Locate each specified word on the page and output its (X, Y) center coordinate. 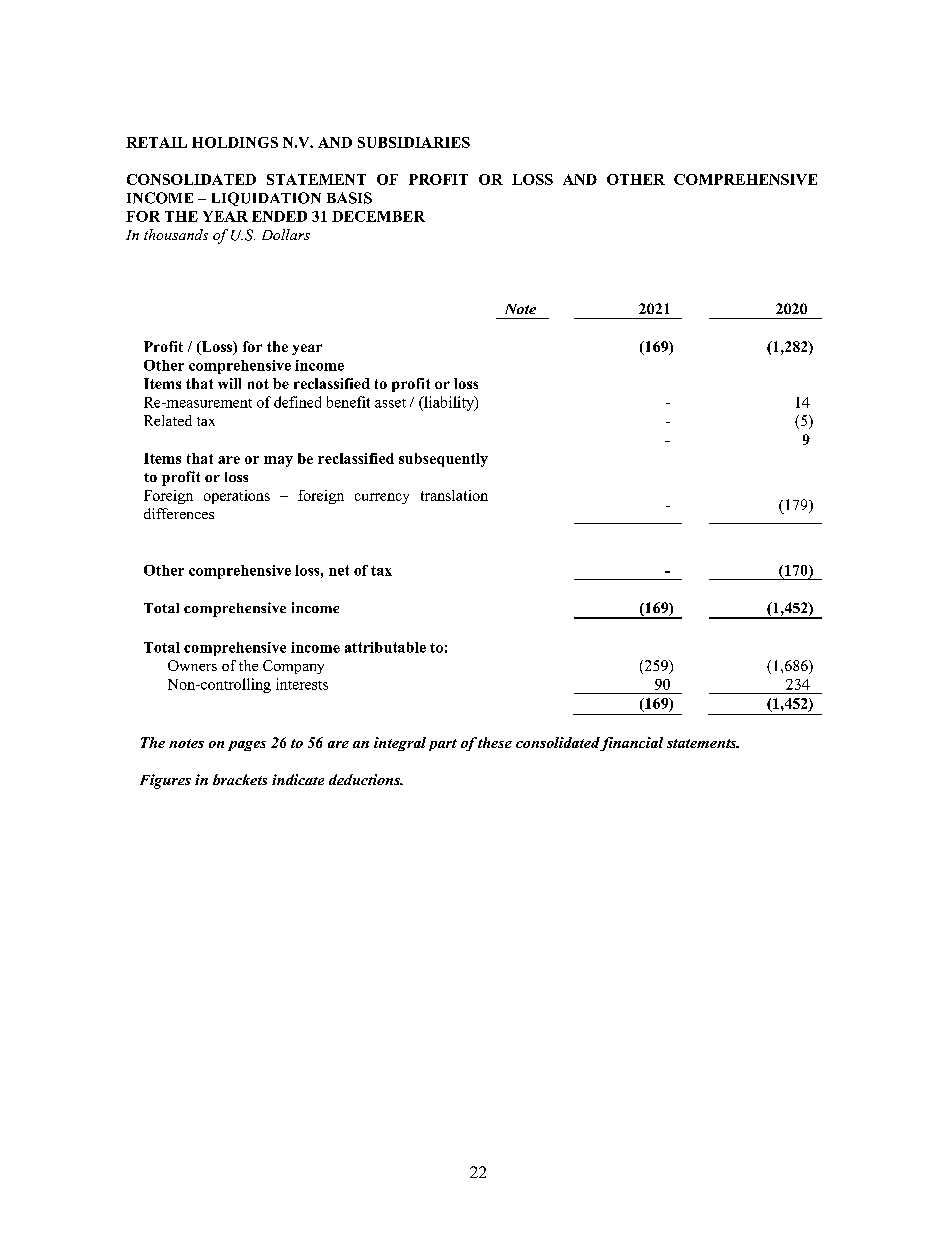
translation (454, 495)
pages (247, 746)
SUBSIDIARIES (414, 142)
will (229, 383)
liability (449, 403)
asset (390, 403)
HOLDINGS (235, 142)
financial (631, 744)
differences (179, 513)
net (339, 570)
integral (400, 744)
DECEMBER (378, 216)
